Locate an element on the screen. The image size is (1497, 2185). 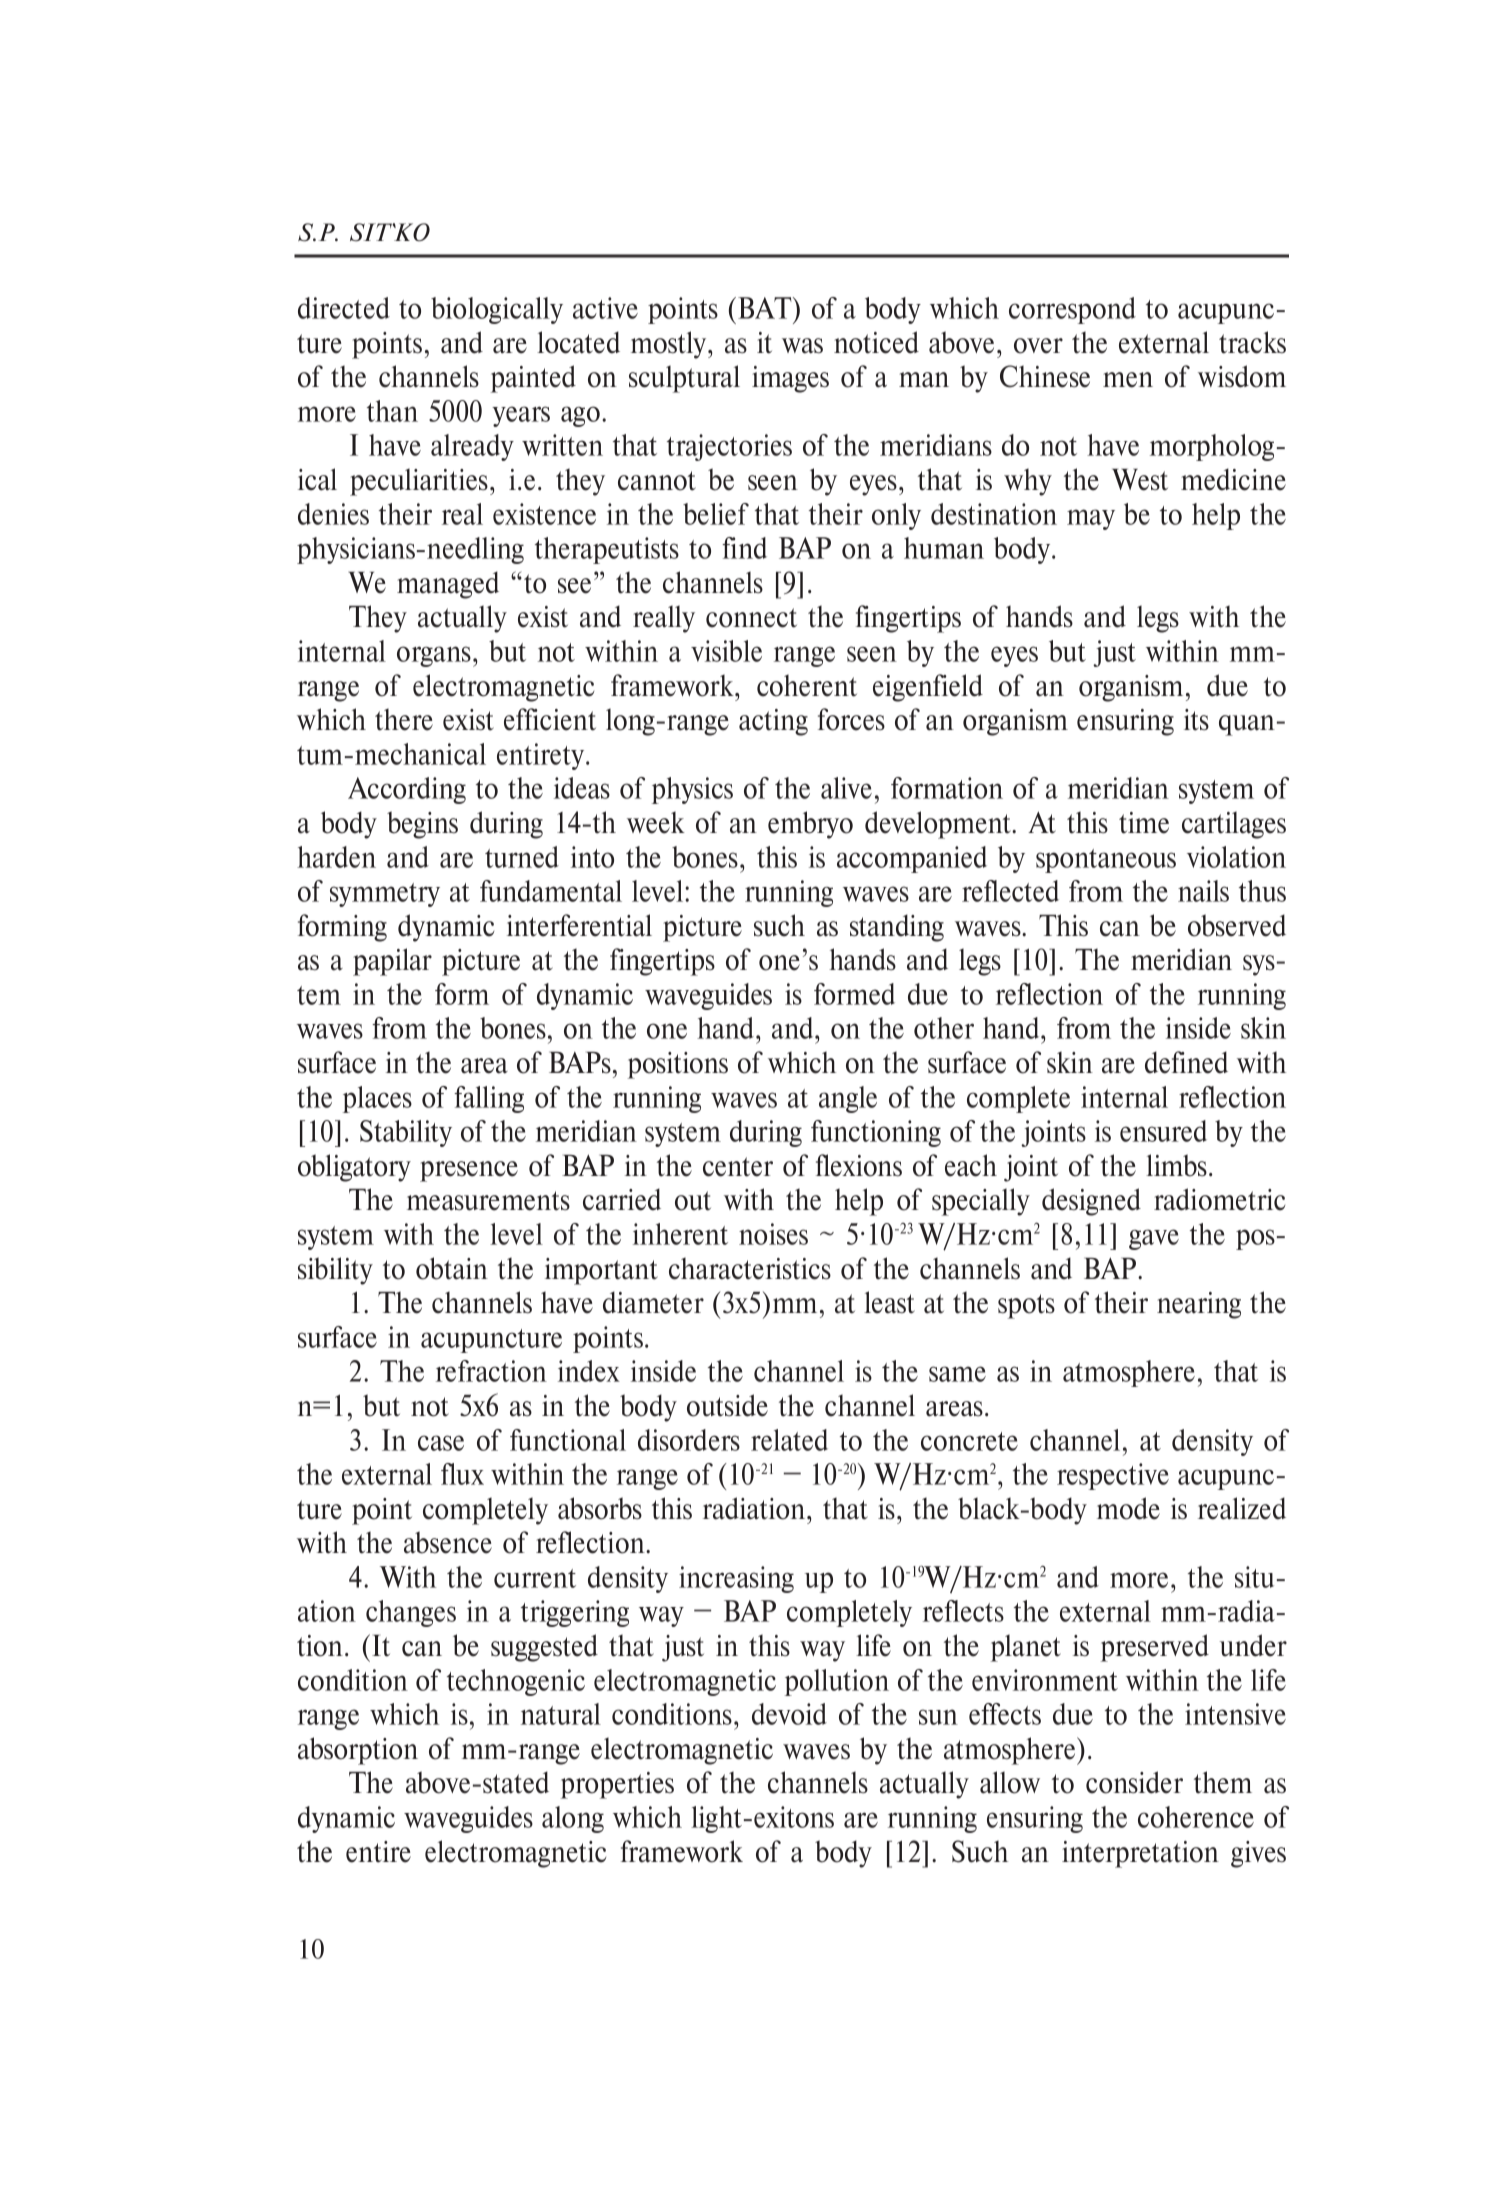
than is located at coordinates (392, 411).
